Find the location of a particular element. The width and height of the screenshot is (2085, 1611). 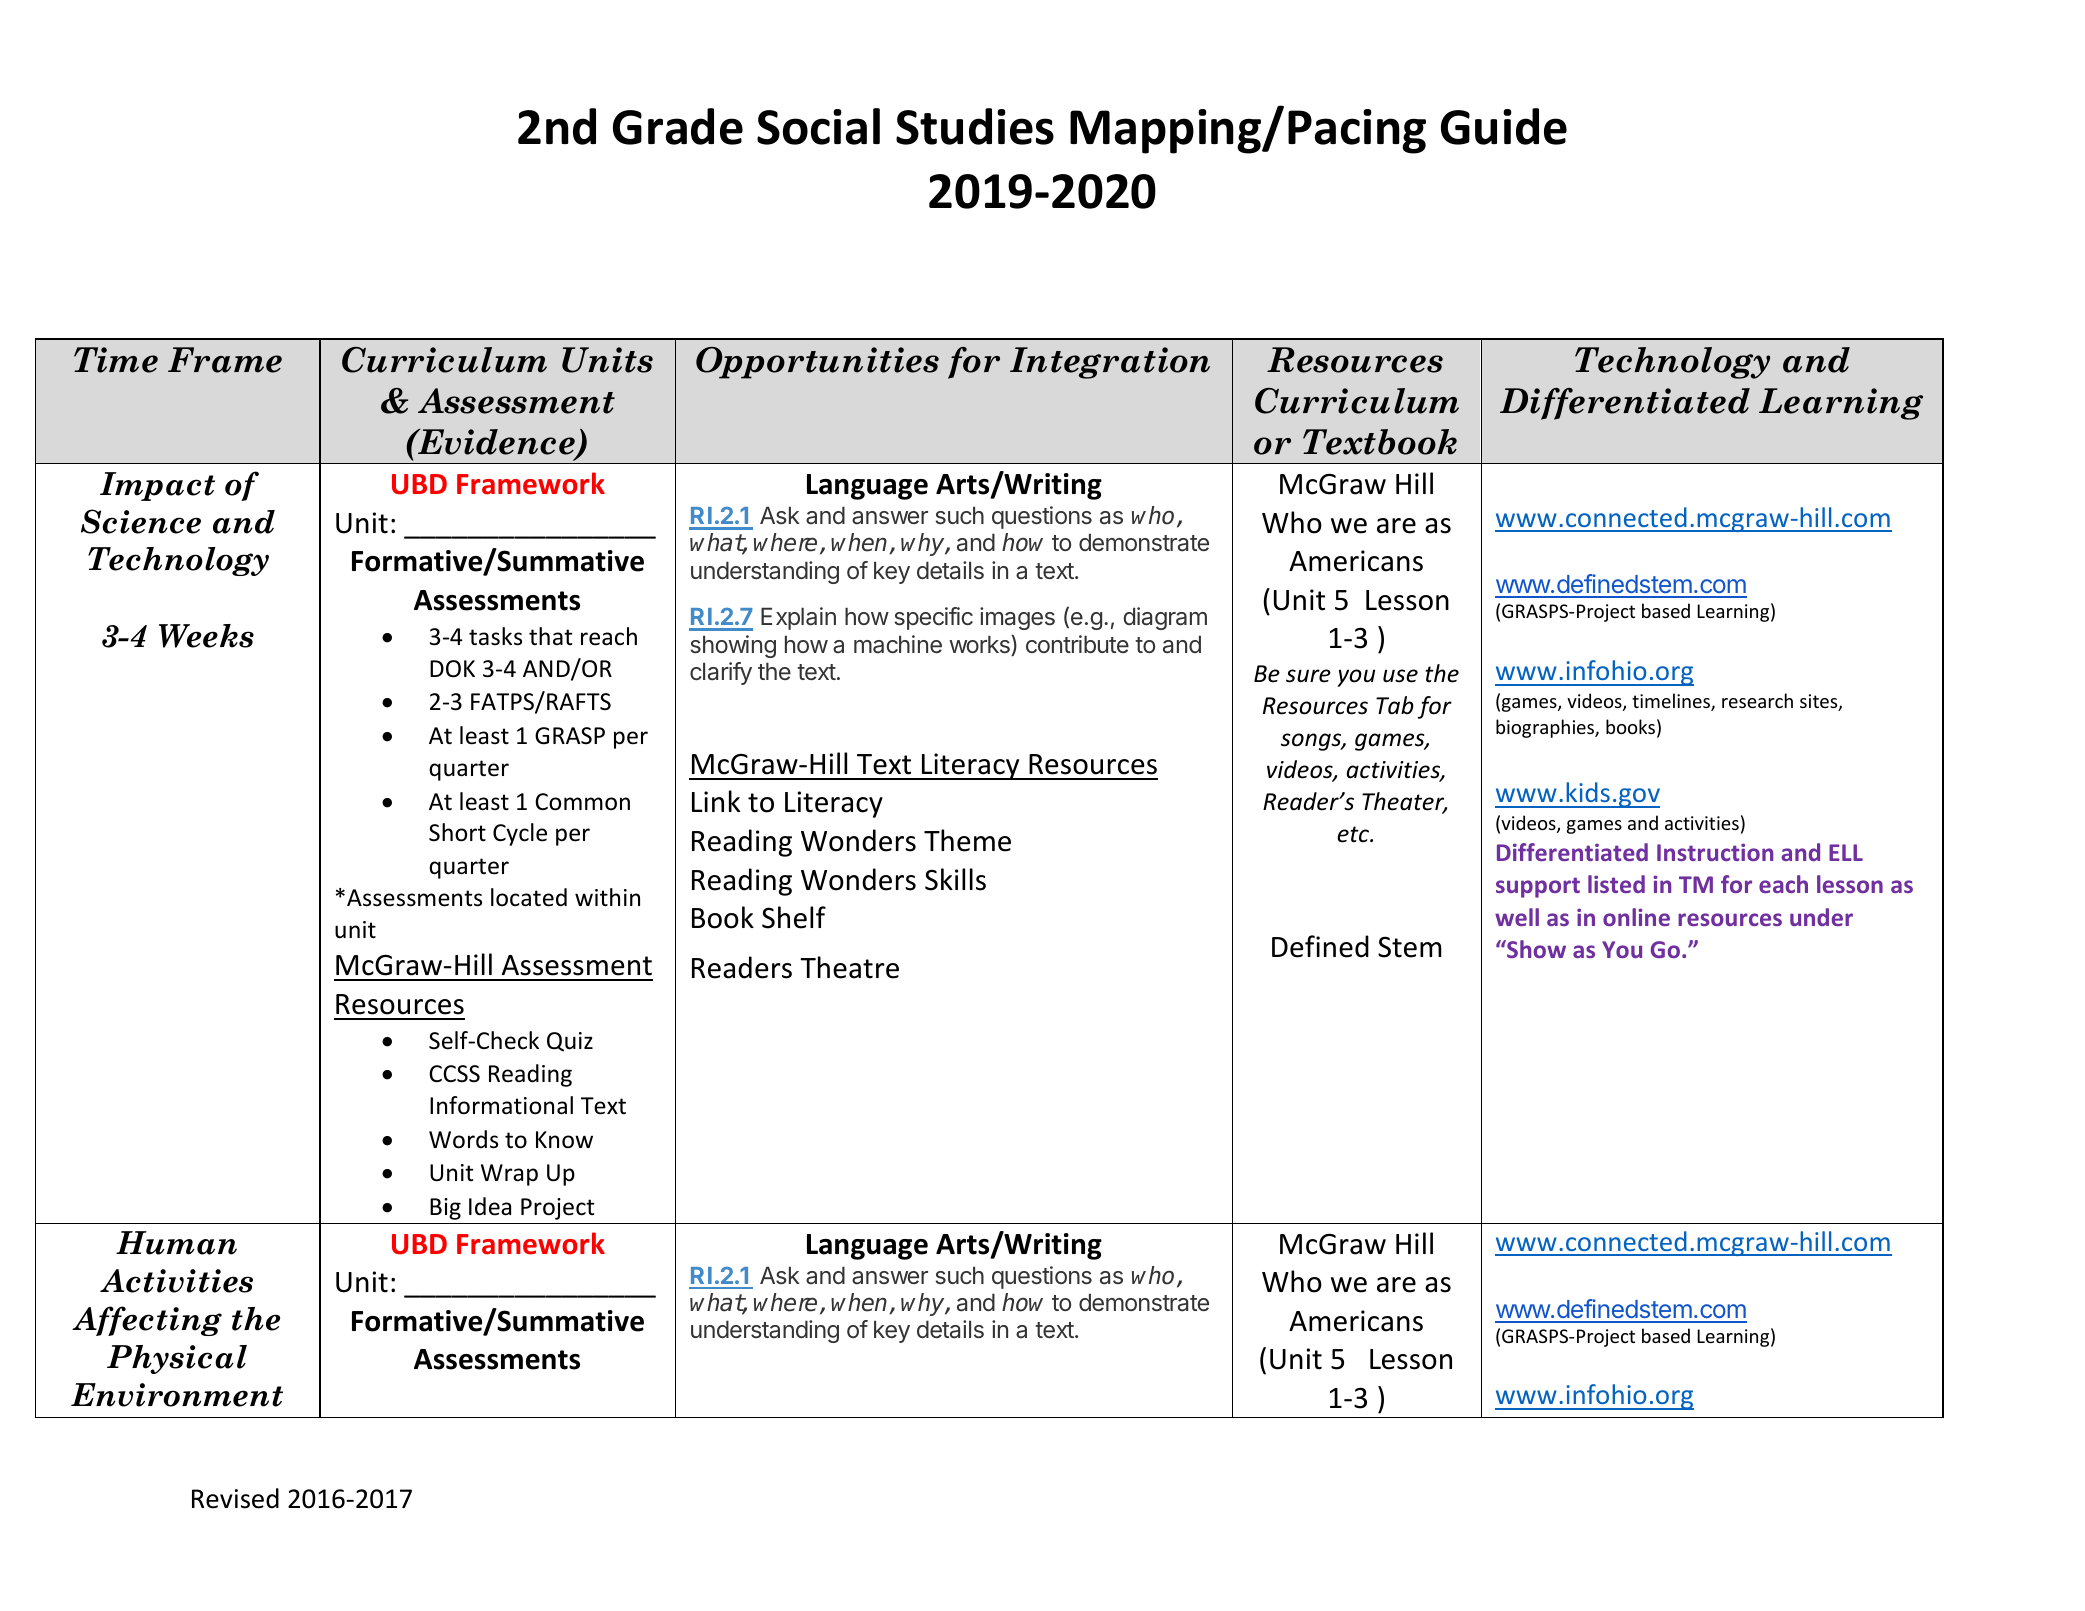

Short is located at coordinates (457, 832).
